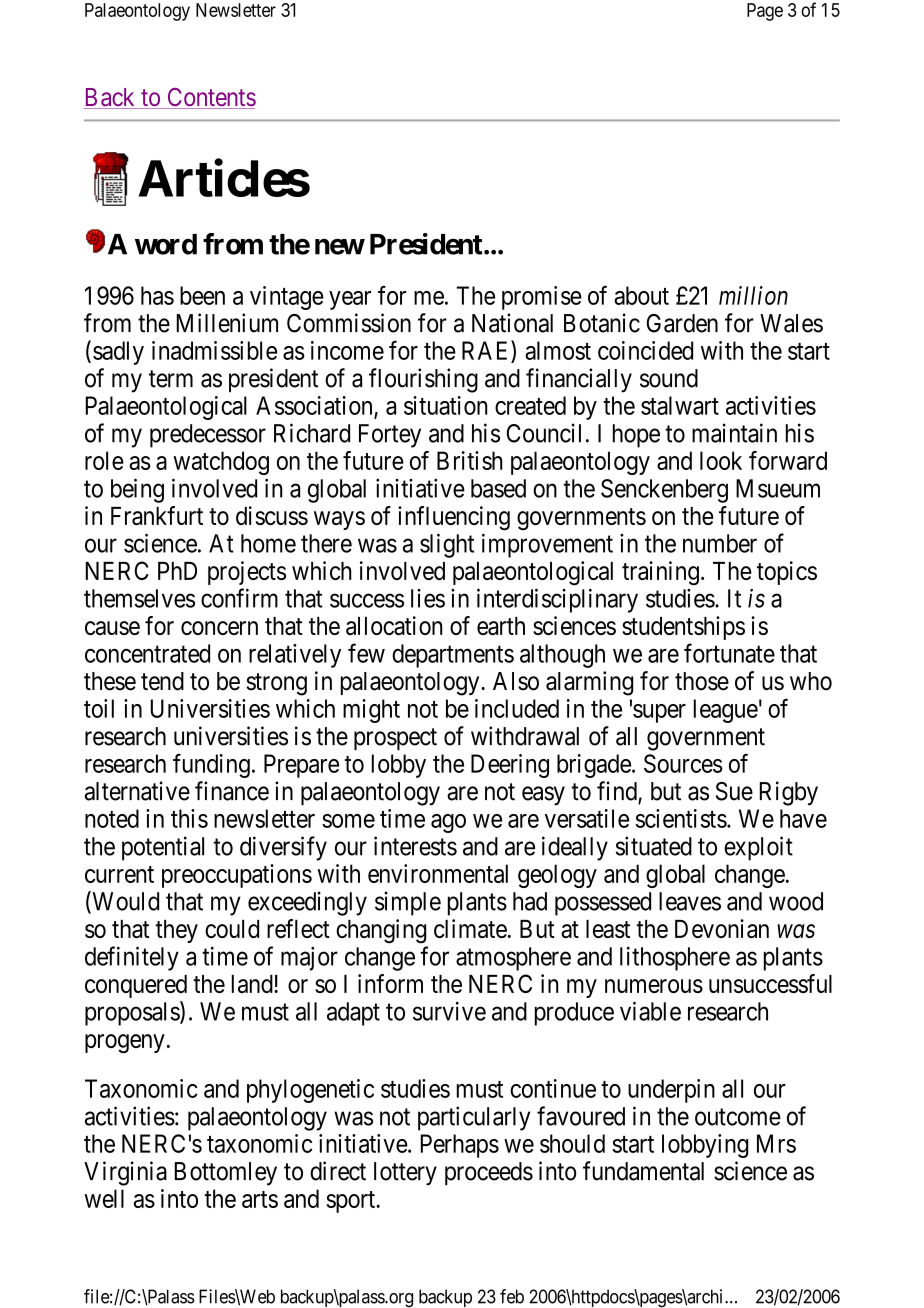  What do you see at coordinates (202, 295) in the page?
I see `been` at bounding box center [202, 295].
